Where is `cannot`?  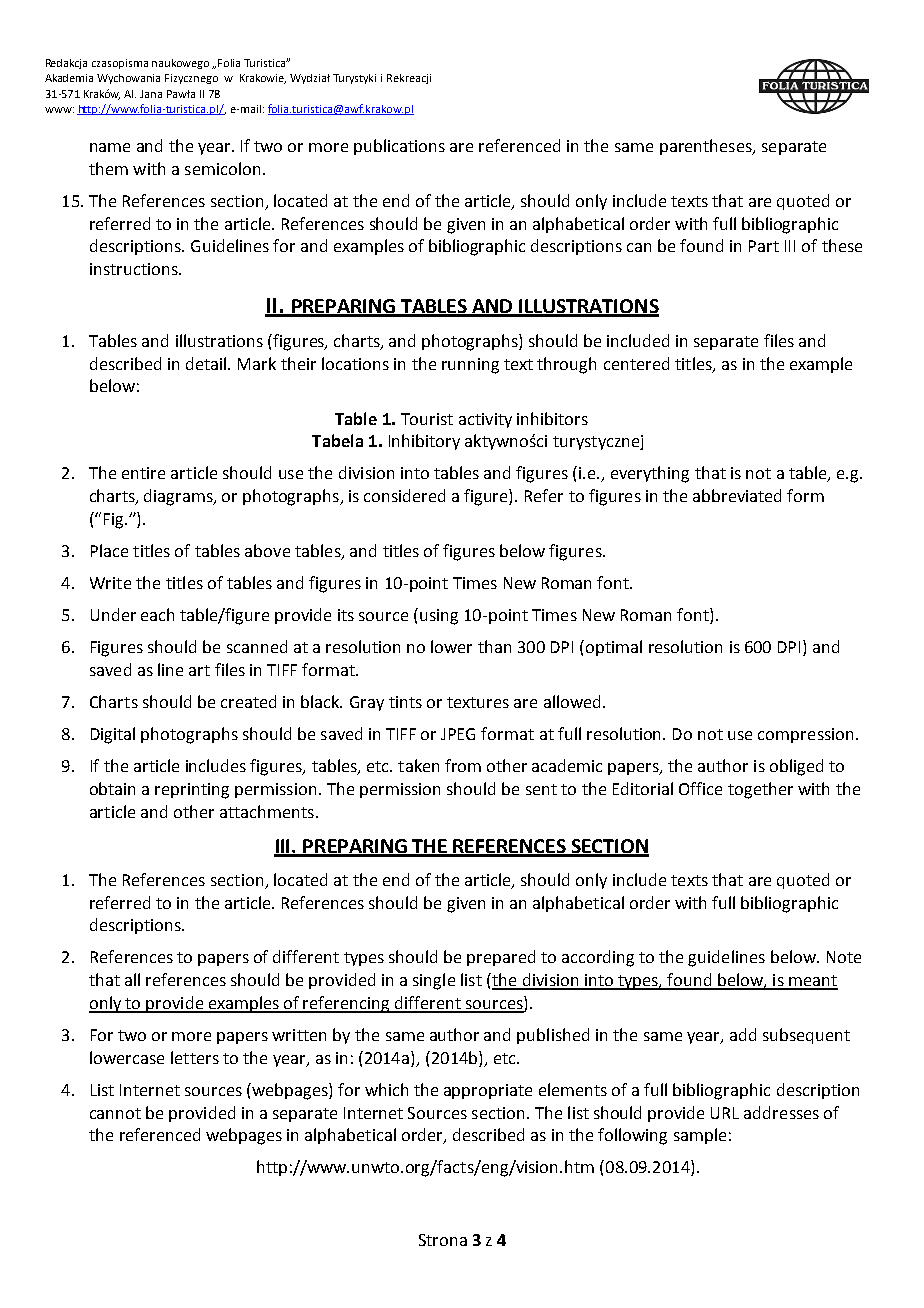 cannot is located at coordinates (115, 1113).
